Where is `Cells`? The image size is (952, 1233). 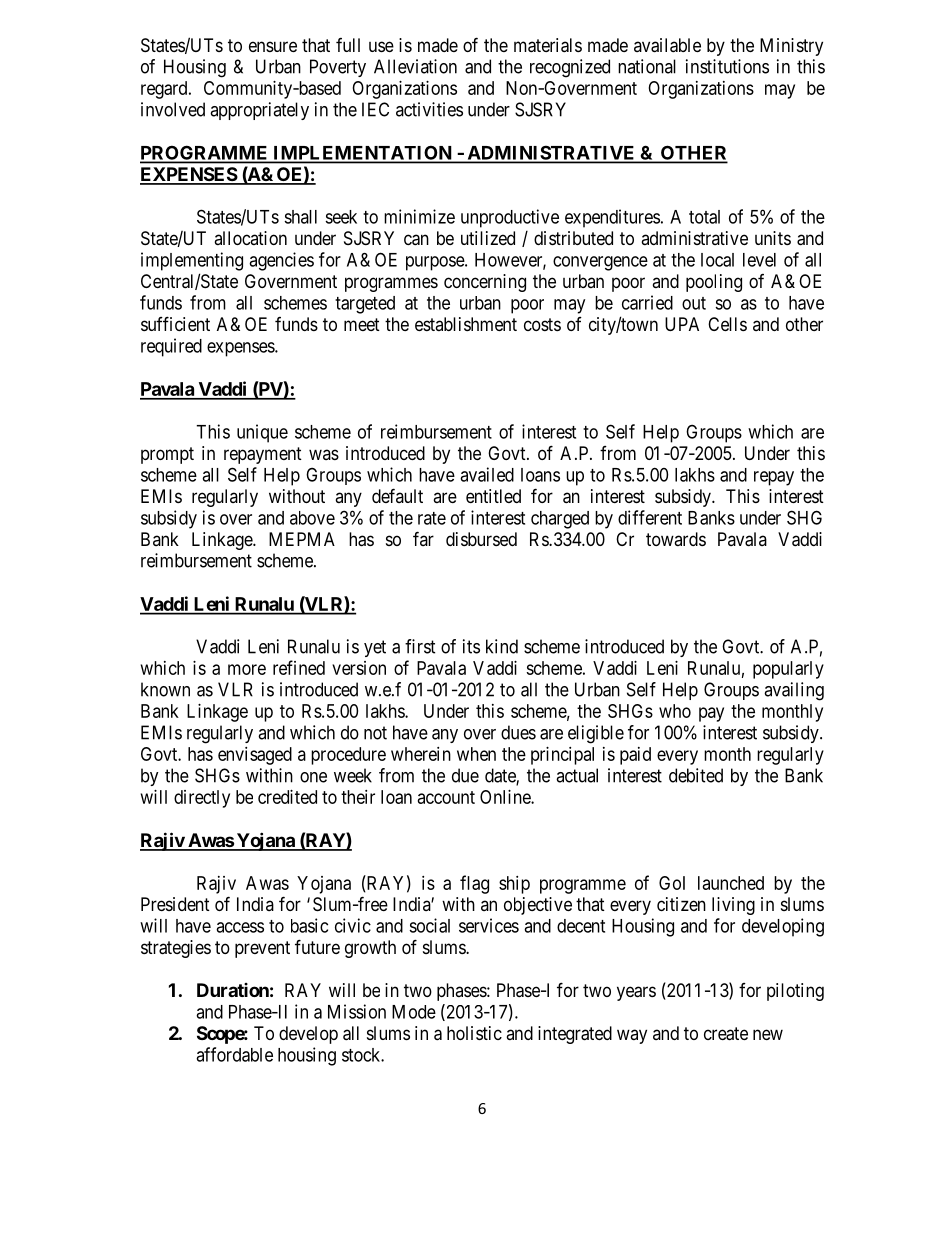
Cells is located at coordinates (727, 324).
